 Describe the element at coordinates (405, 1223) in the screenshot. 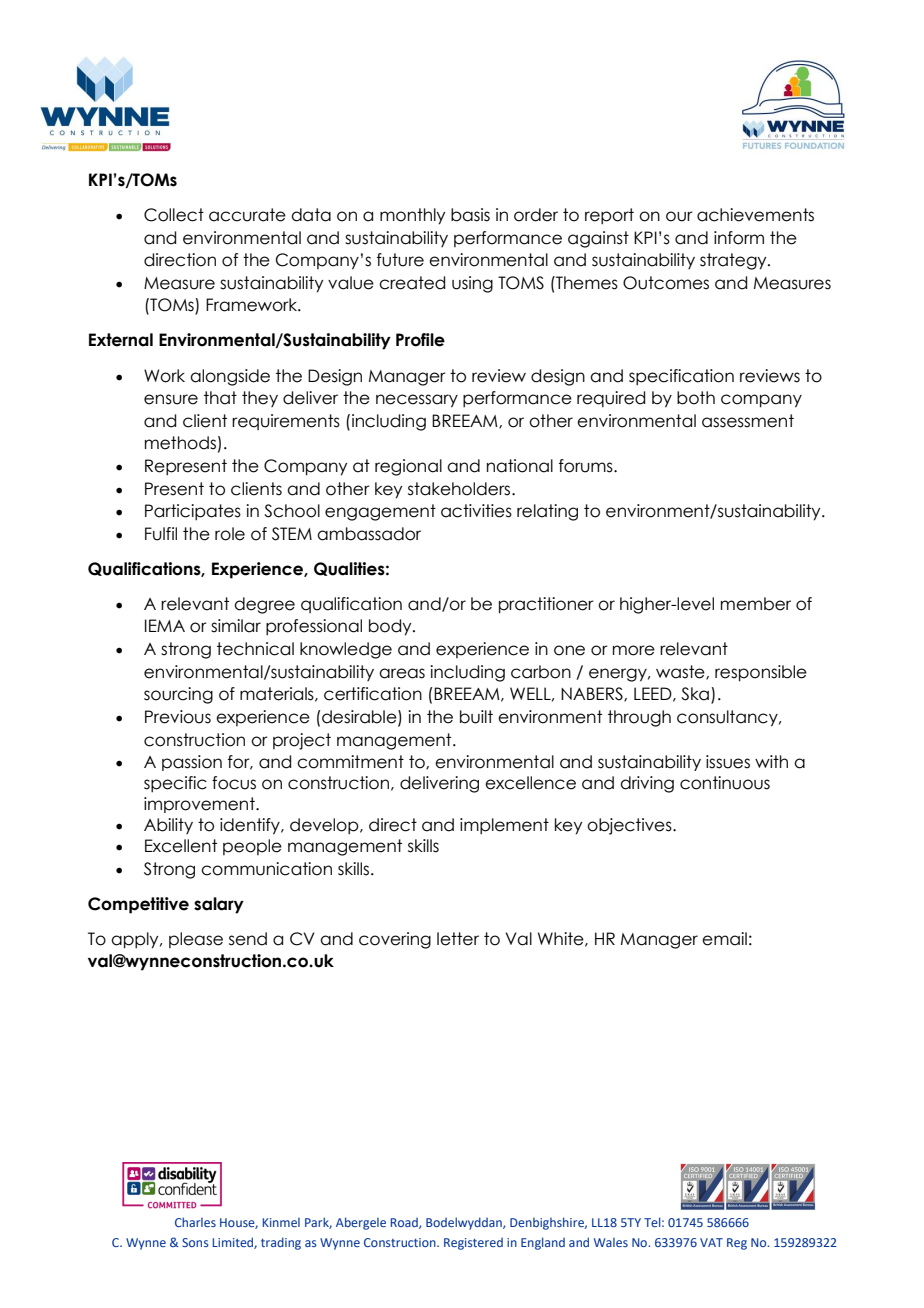

I see `Road` at that location.
